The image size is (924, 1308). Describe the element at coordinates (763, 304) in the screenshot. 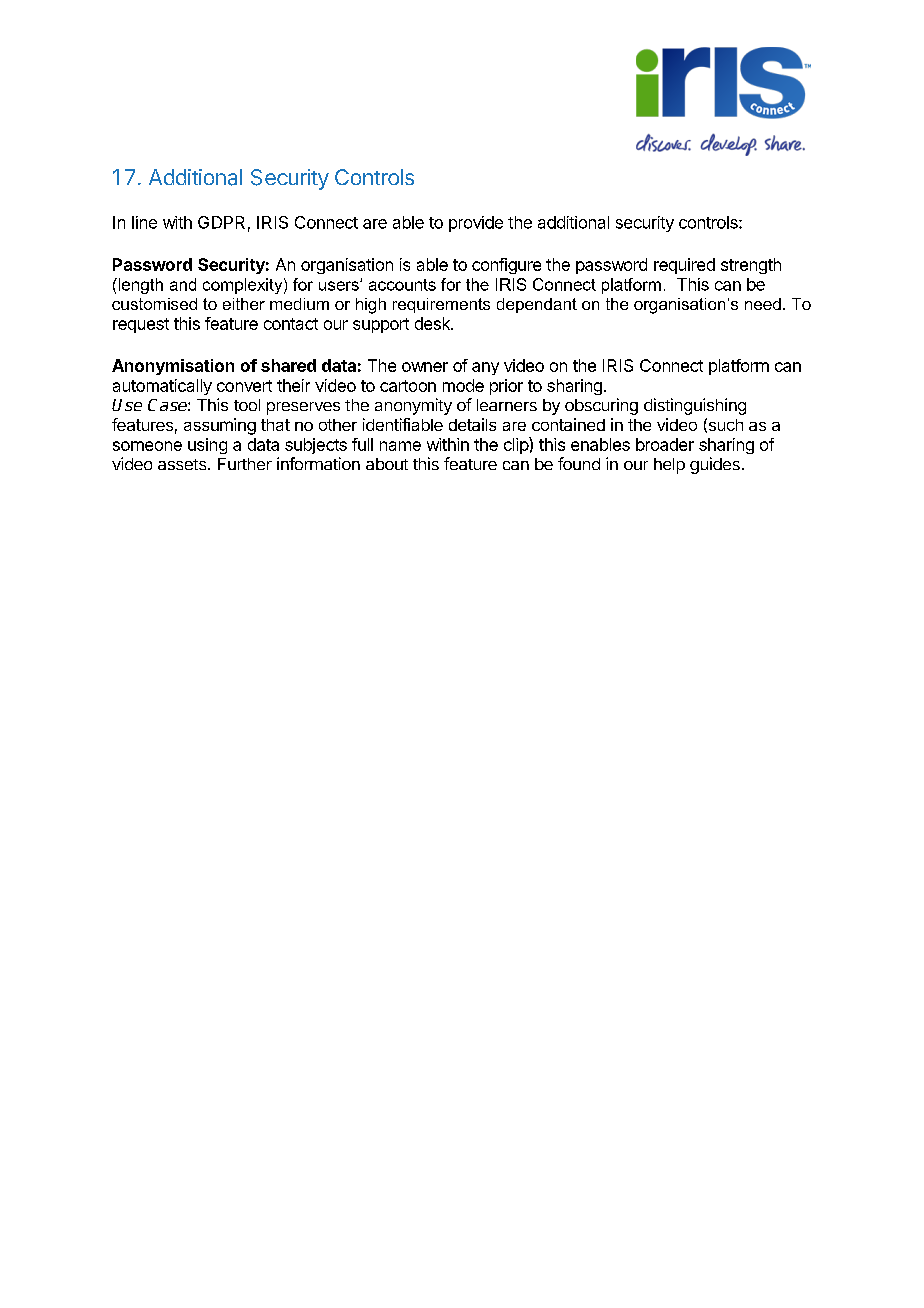

I see `need` at that location.
